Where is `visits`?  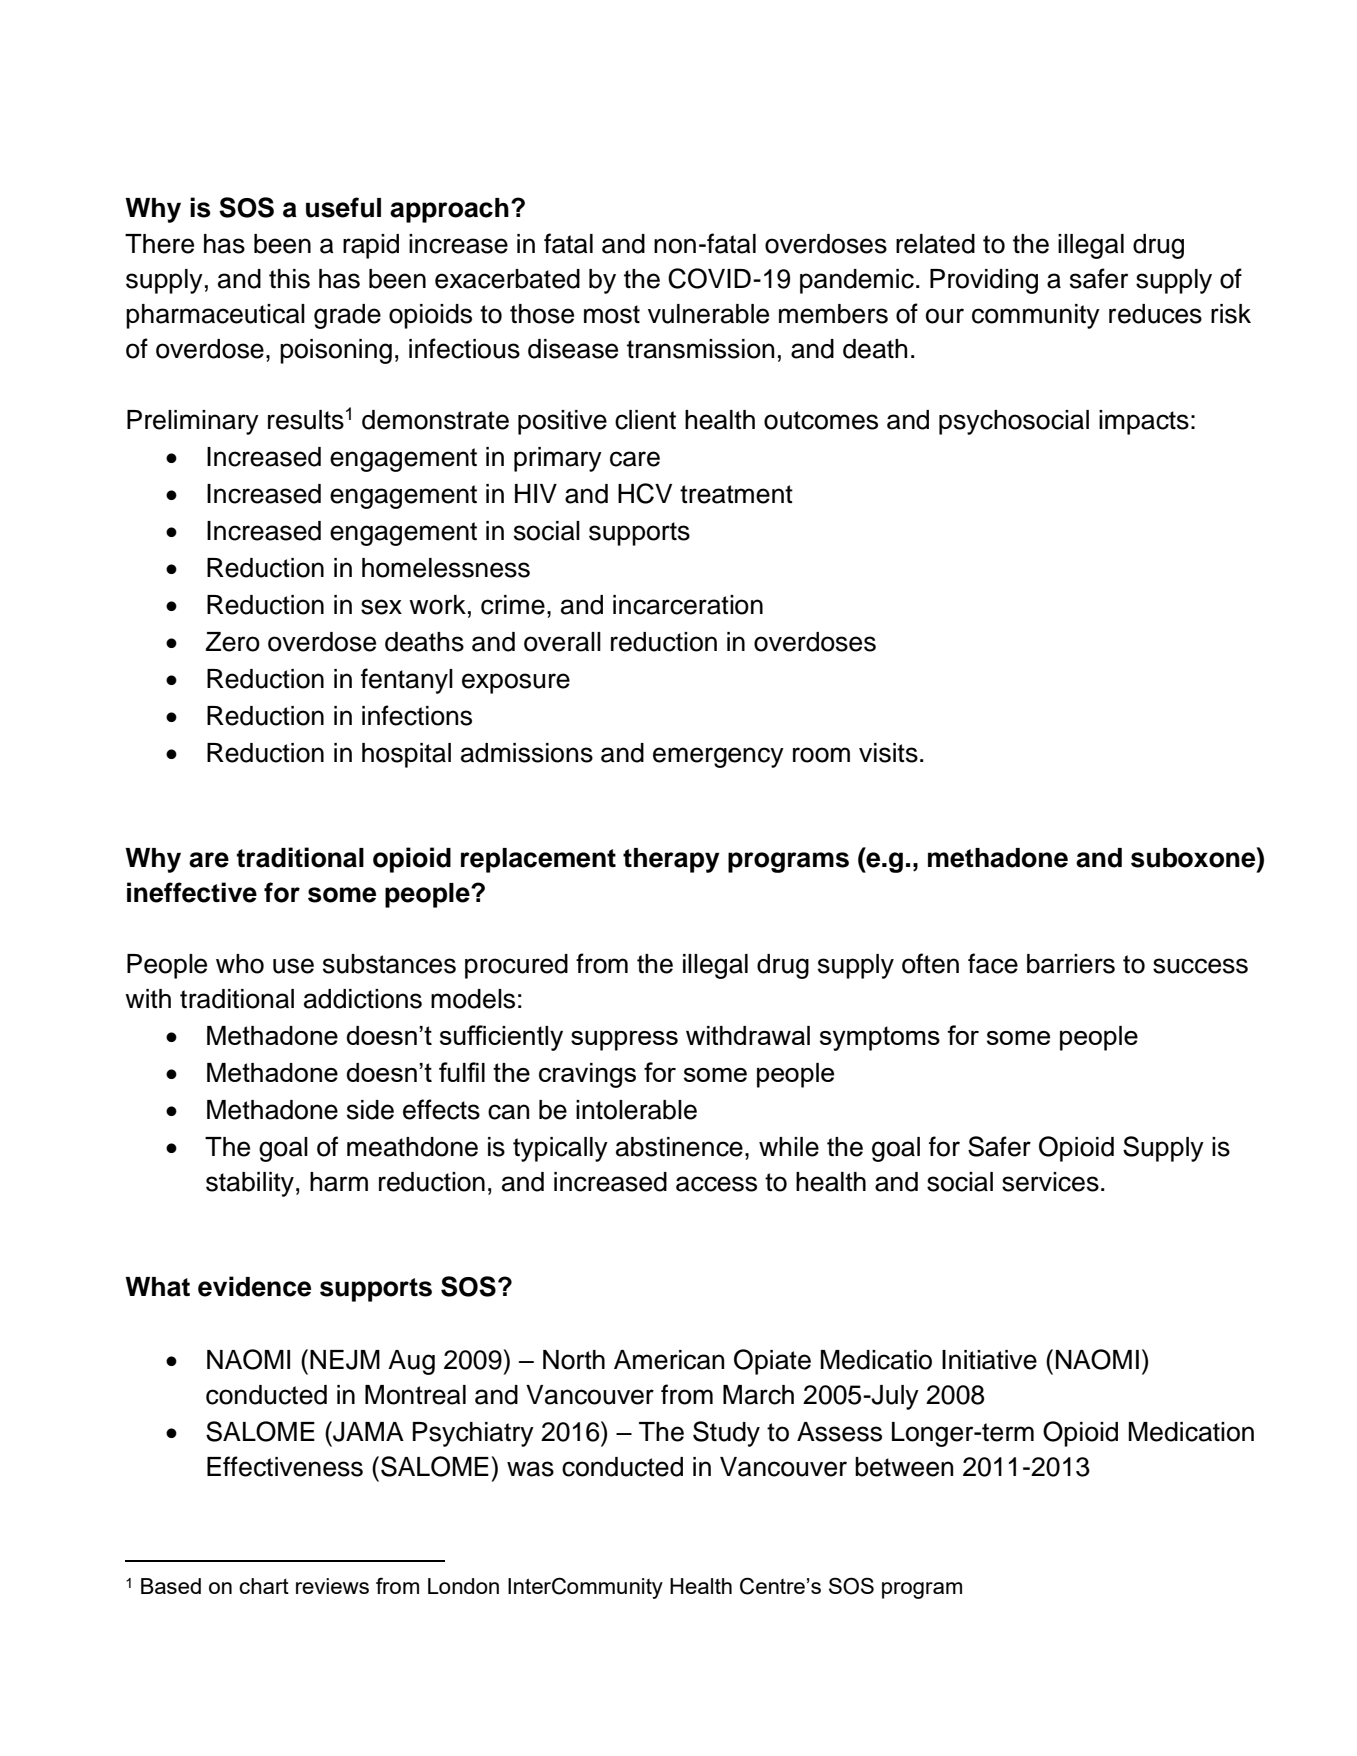 visits is located at coordinates (888, 753).
